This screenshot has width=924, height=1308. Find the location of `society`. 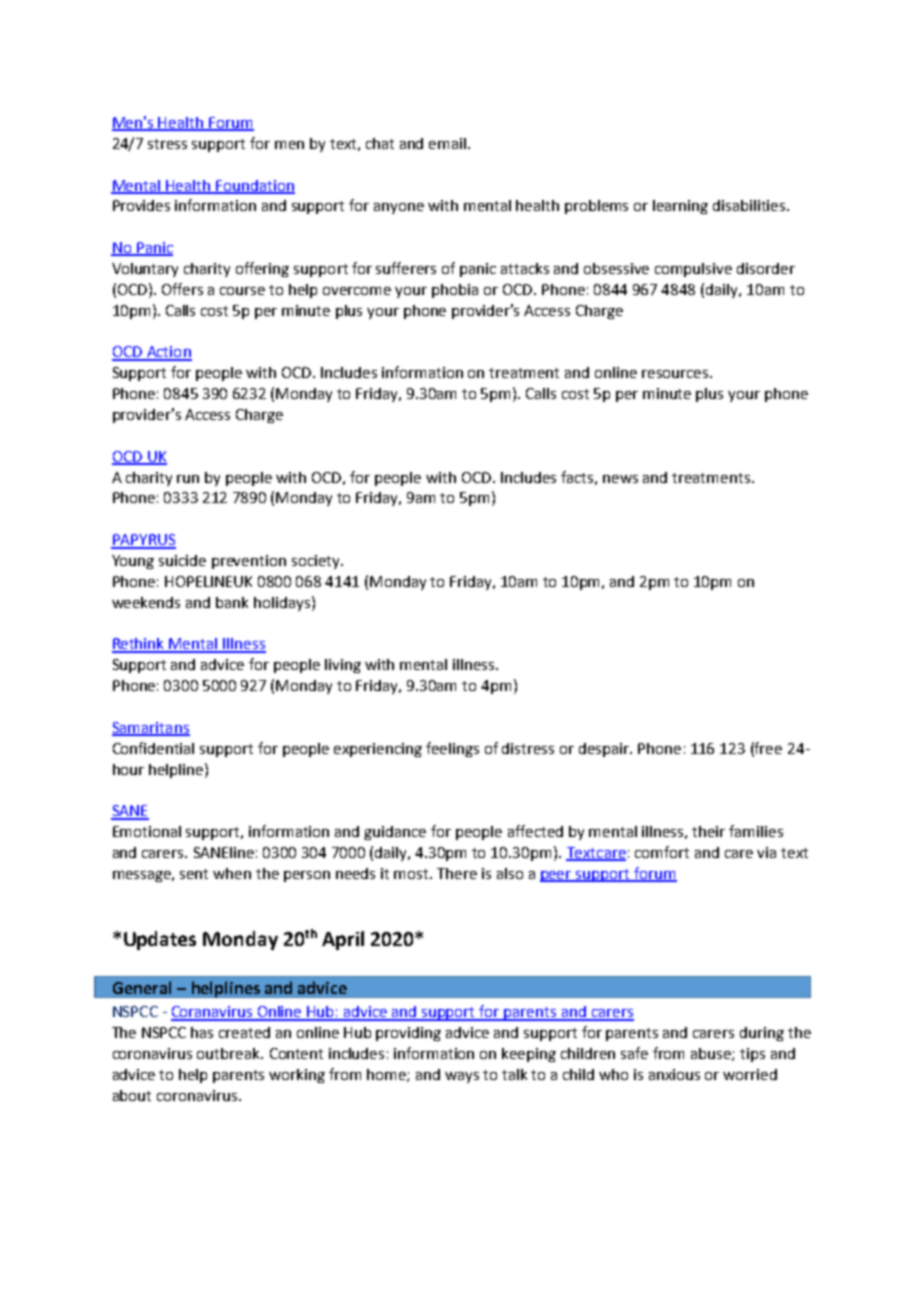

society is located at coordinates (317, 562).
